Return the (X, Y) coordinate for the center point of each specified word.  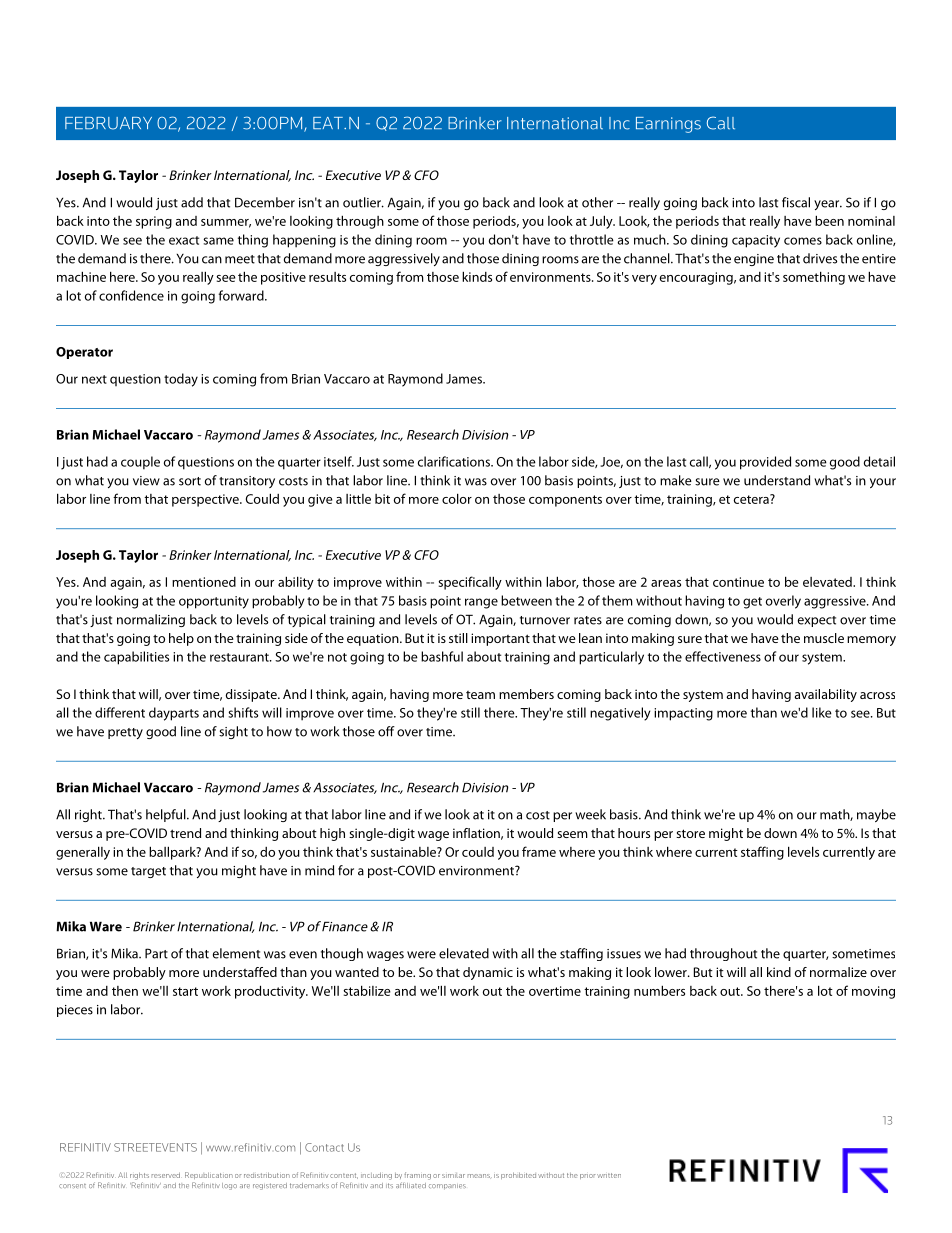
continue (738, 582)
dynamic (488, 973)
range (481, 603)
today (181, 380)
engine (754, 260)
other (597, 202)
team (480, 695)
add (192, 202)
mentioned (204, 582)
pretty (125, 733)
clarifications (455, 461)
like (822, 712)
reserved (166, 1175)
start (185, 991)
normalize (838, 972)
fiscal (796, 202)
